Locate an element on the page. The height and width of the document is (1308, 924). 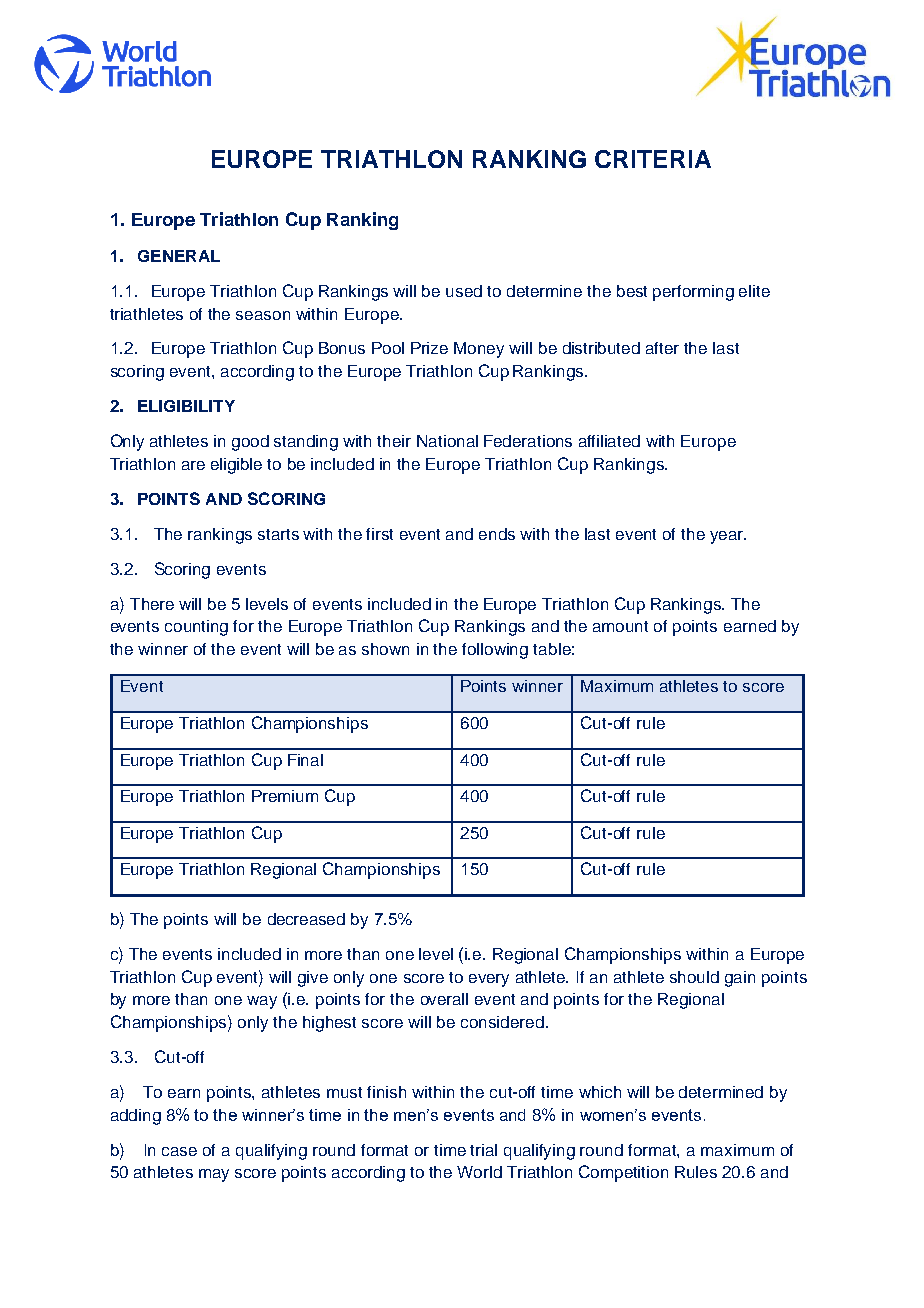
GENERAL is located at coordinates (179, 256).
